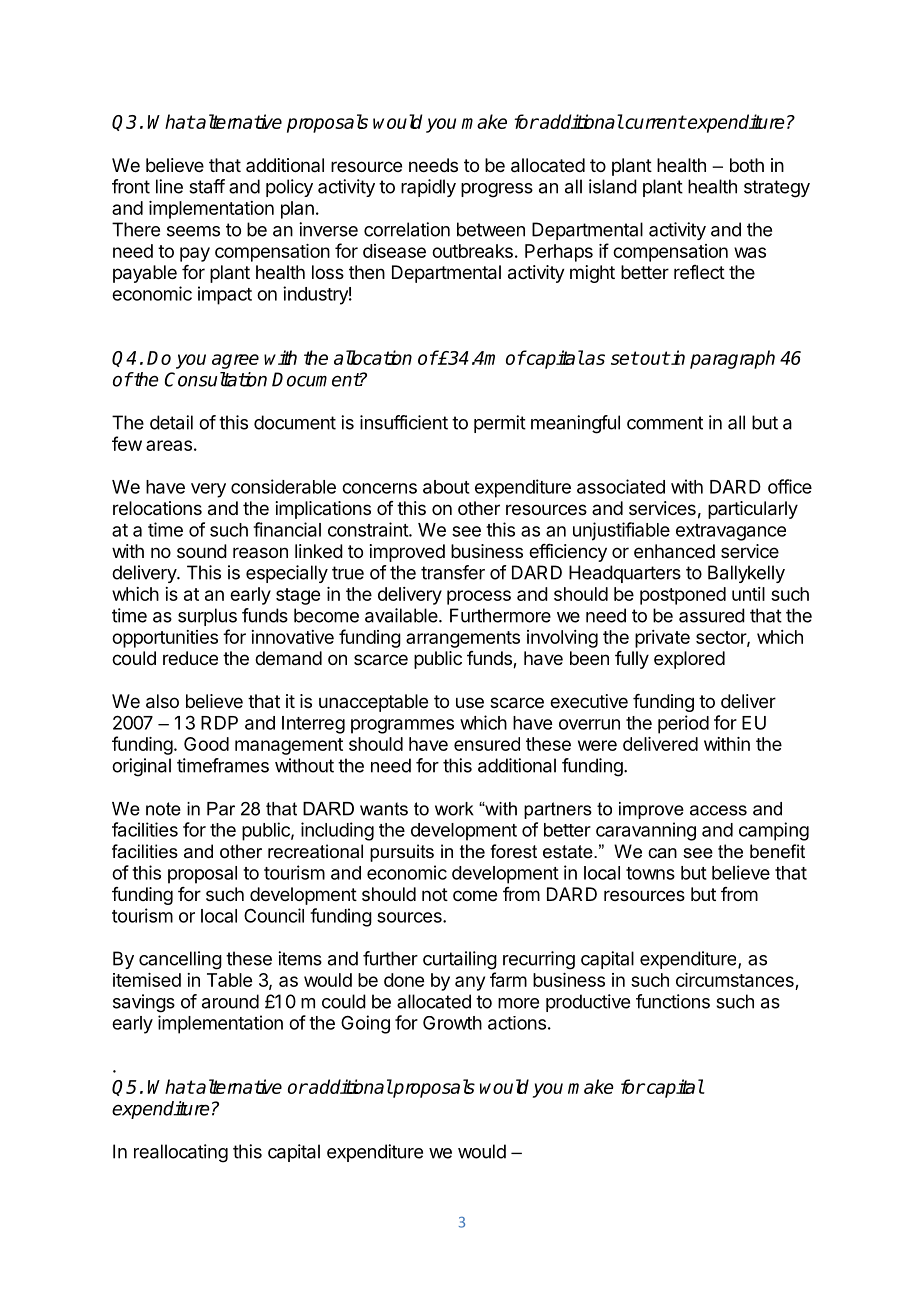 Image resolution: width=924 pixels, height=1308 pixels. Describe the element at coordinates (753, 510) in the screenshot. I see `particularly` at that location.
